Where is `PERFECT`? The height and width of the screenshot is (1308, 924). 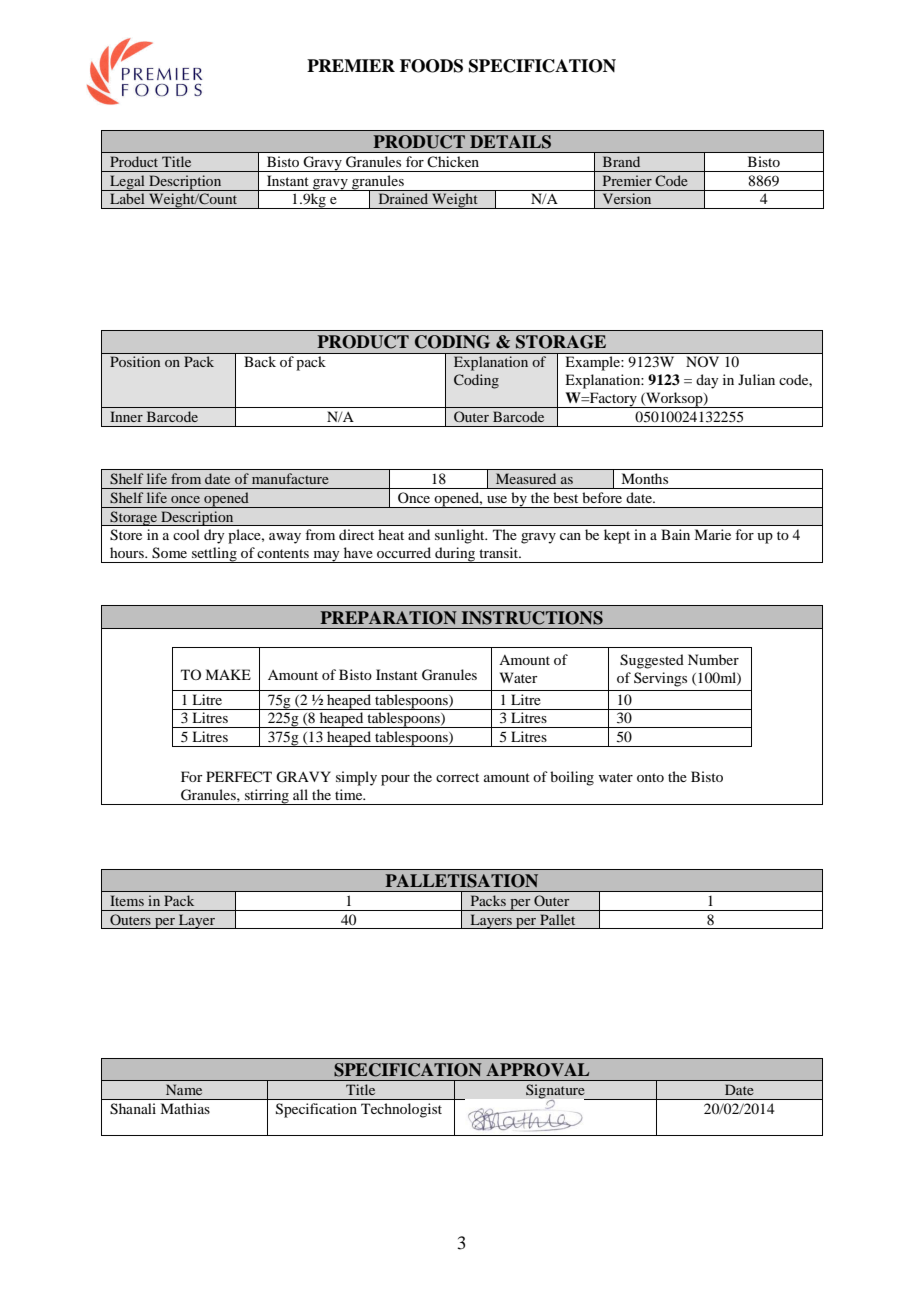 PERFECT is located at coordinates (239, 776).
